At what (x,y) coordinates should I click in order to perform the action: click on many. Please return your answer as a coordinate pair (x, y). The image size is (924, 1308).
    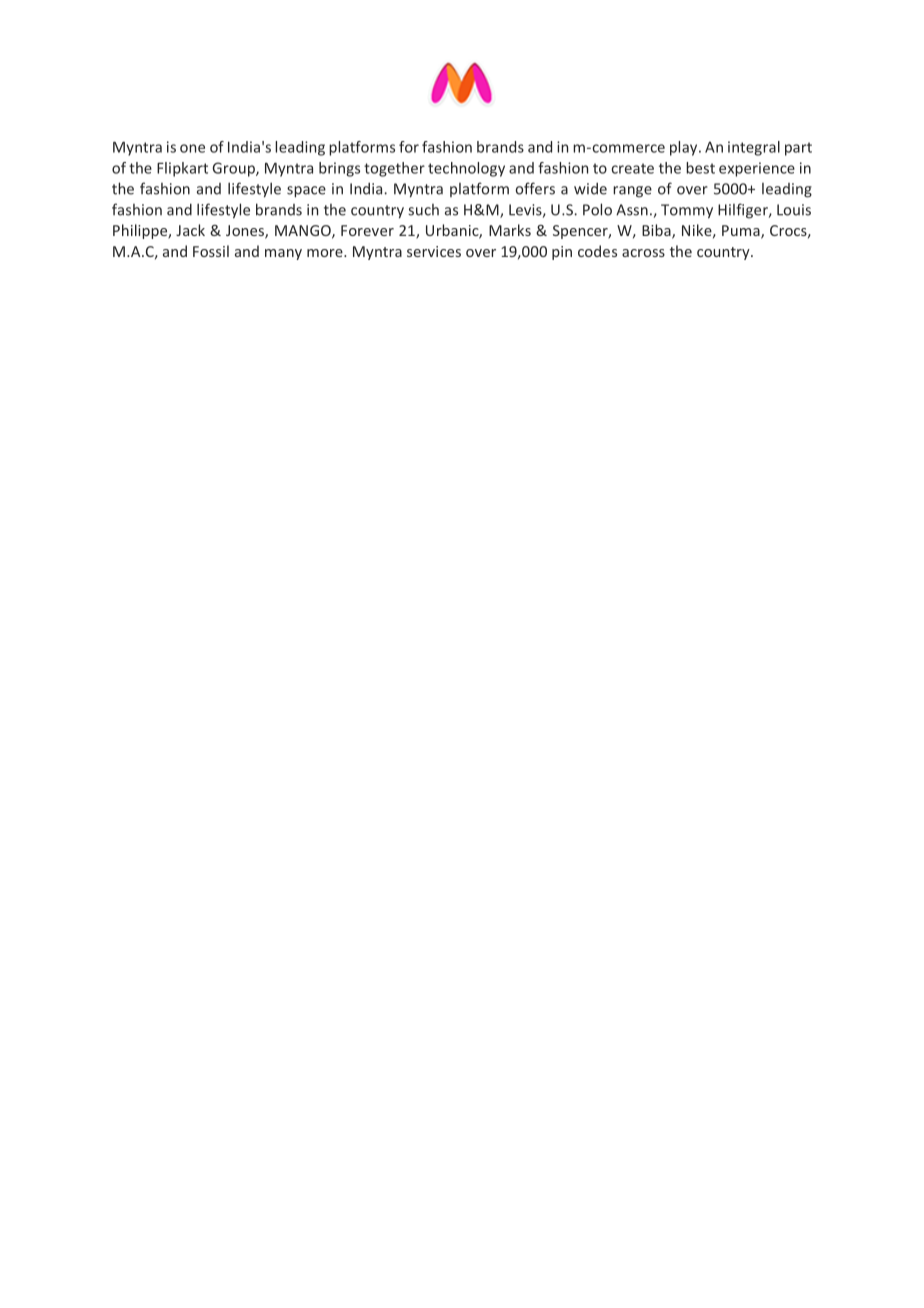
    Looking at the image, I should click on (283, 254).
